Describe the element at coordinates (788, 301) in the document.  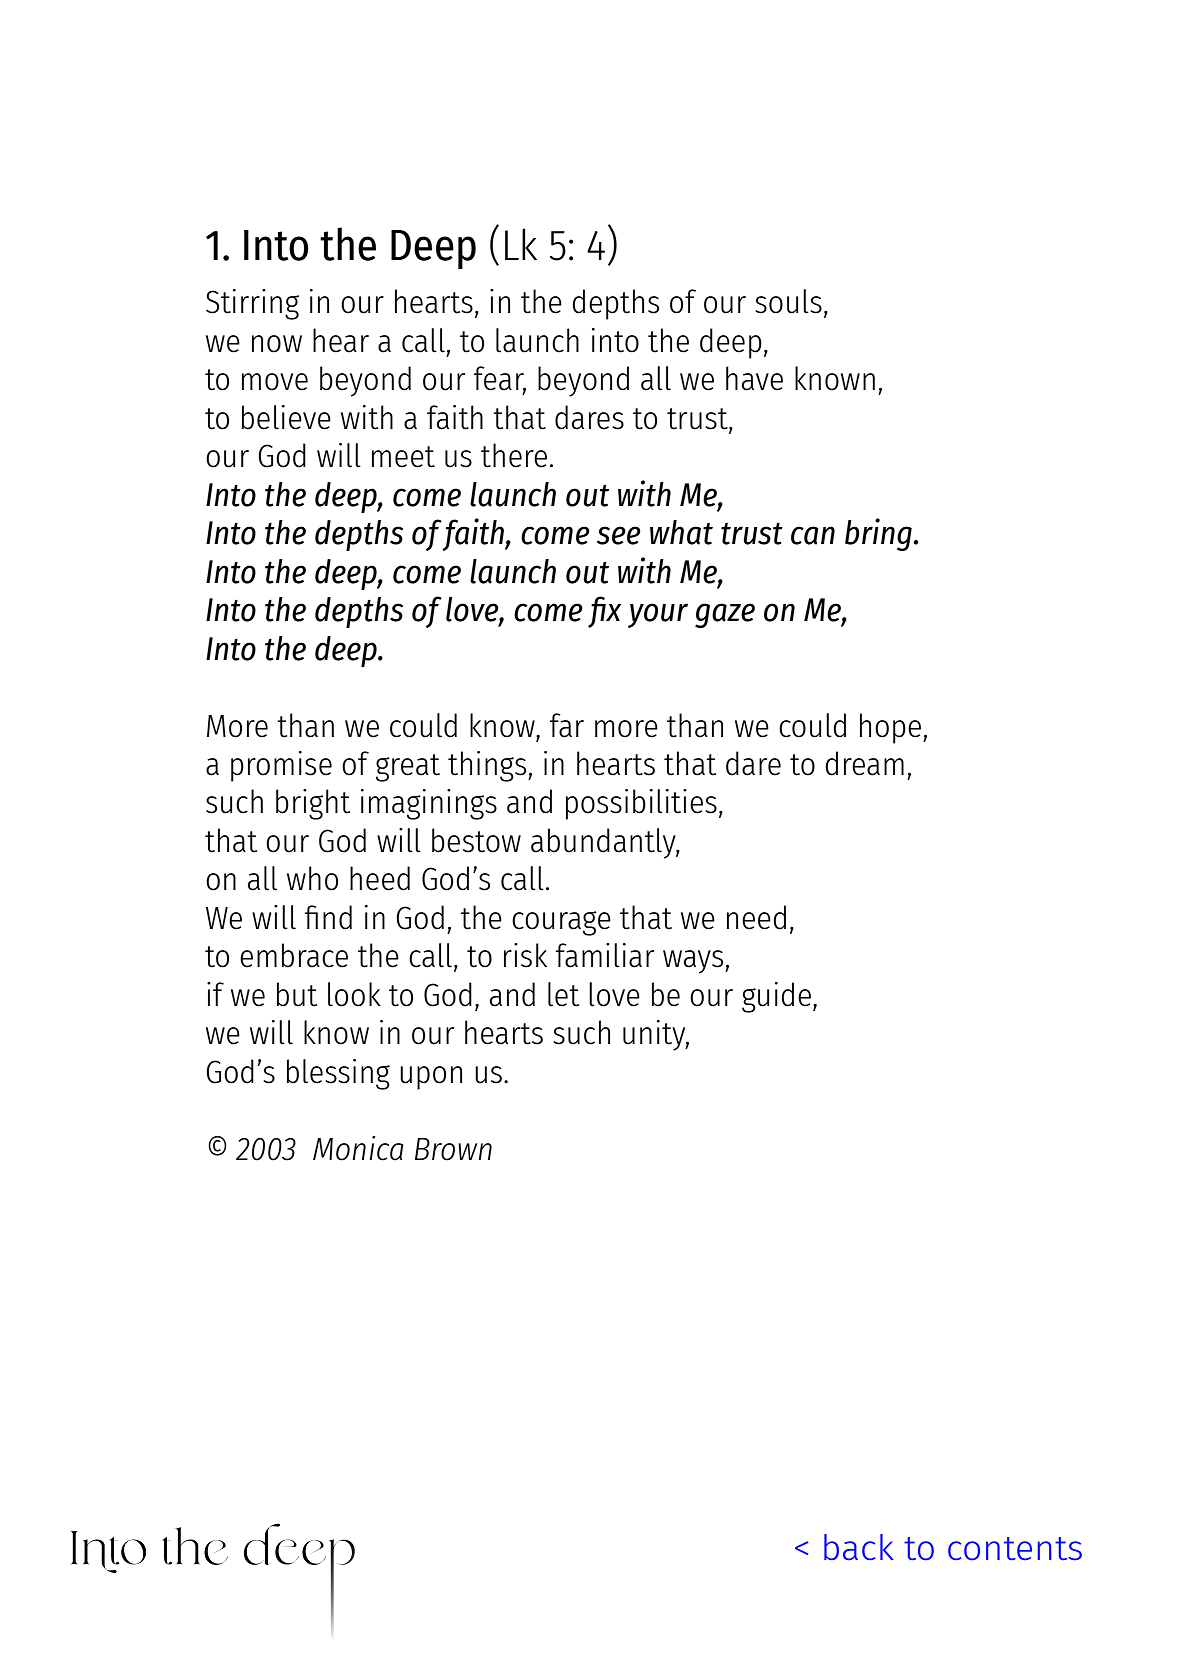
I see `souls` at that location.
